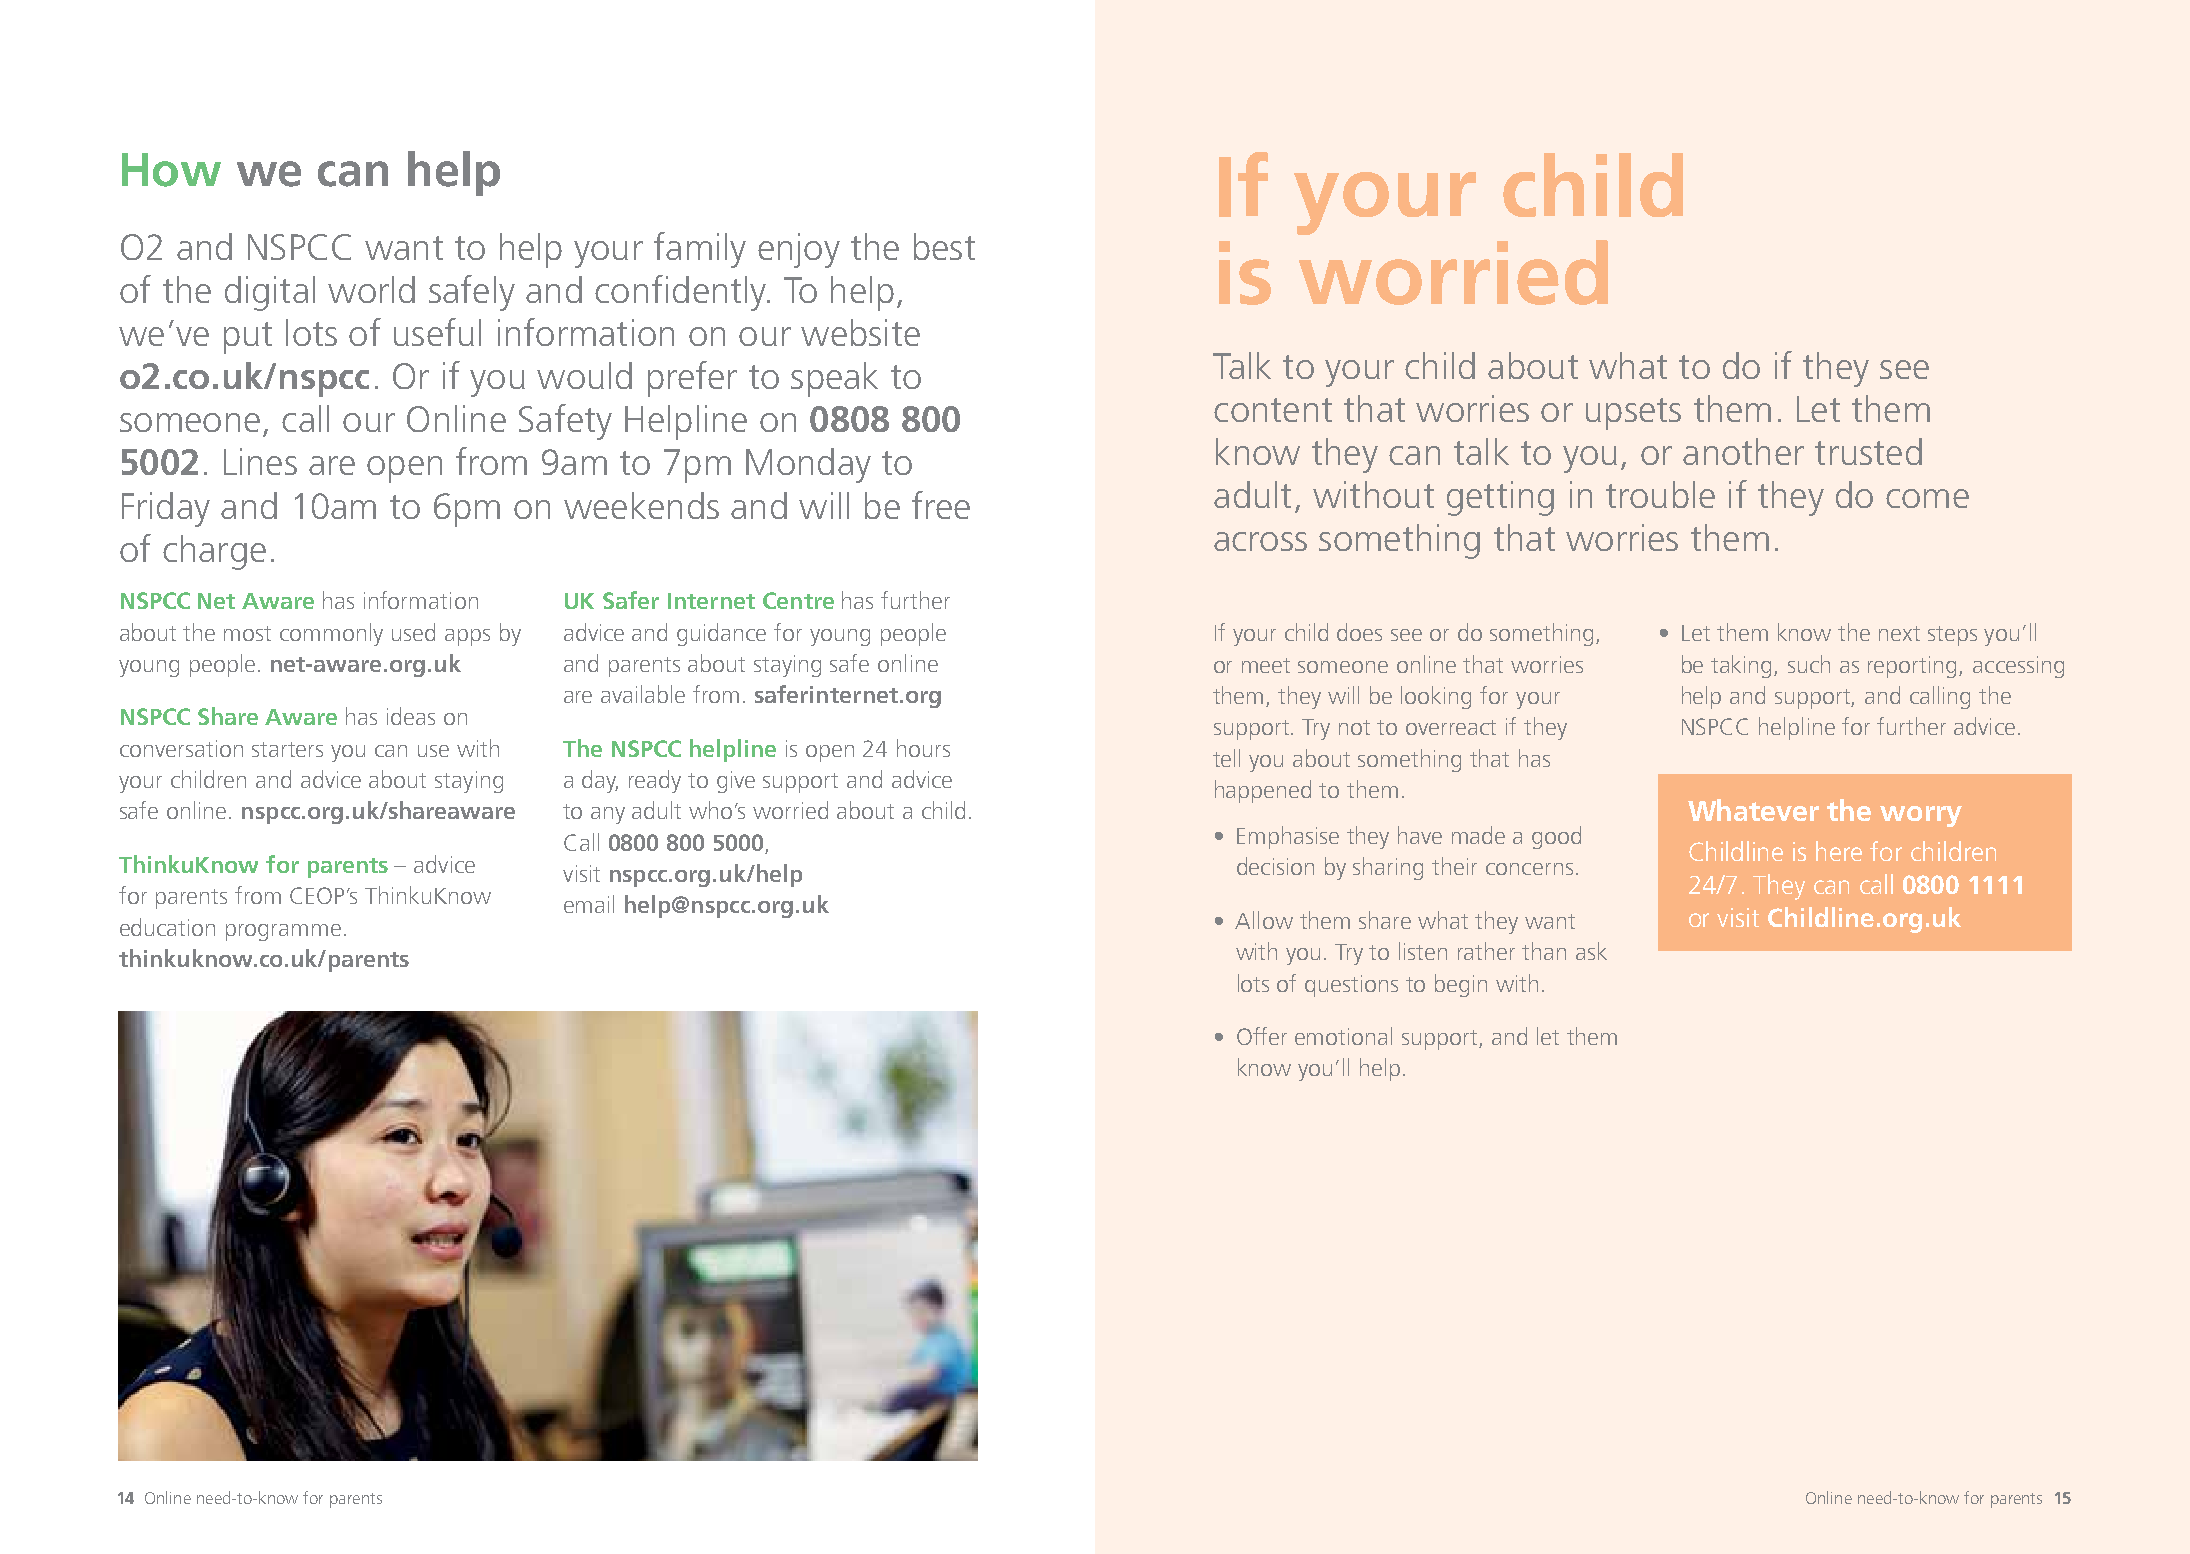  Describe the element at coordinates (1633, 414) in the image. I see `upsets` at that location.
